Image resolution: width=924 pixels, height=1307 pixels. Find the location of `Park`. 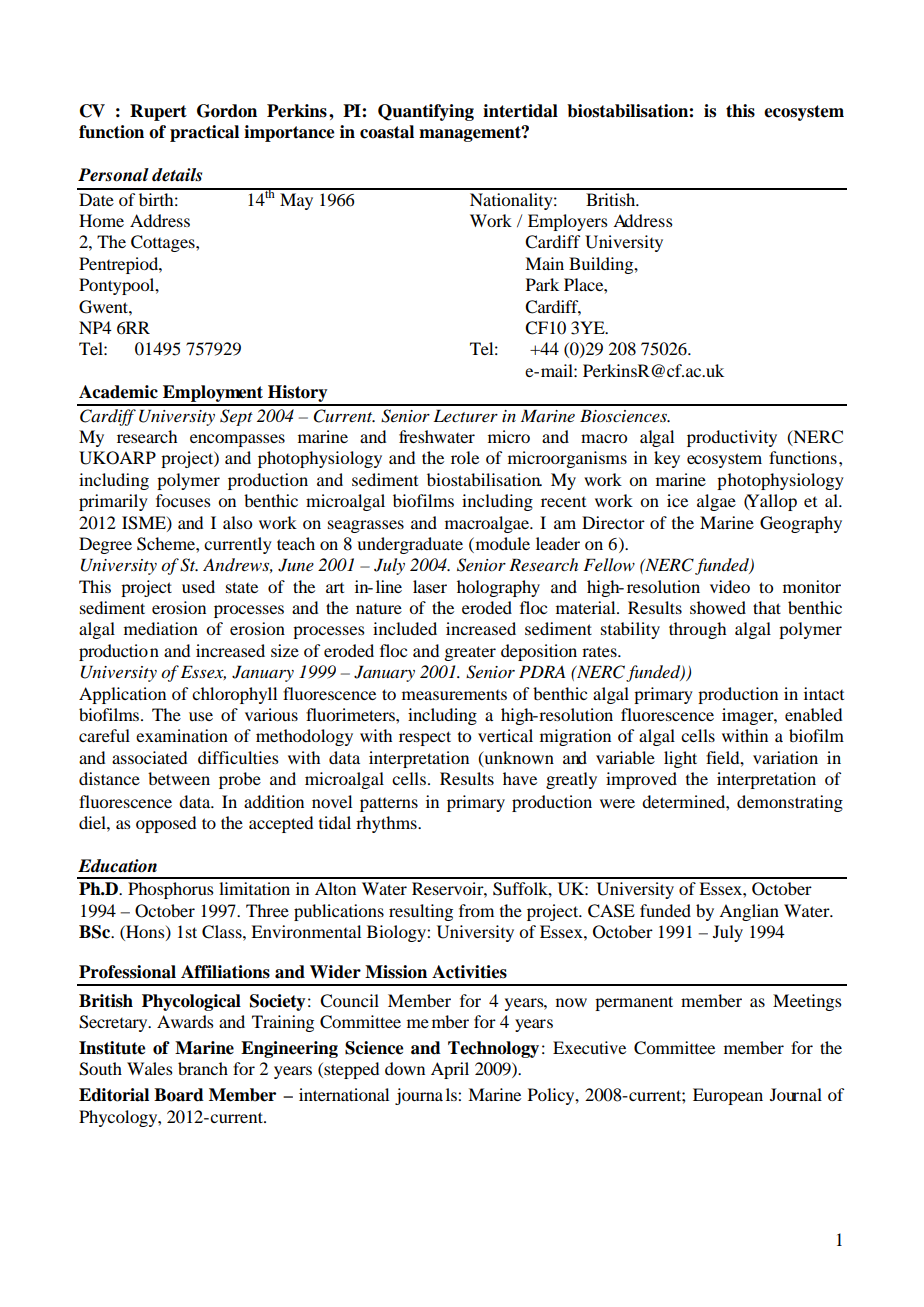

Park is located at coordinates (542, 284).
